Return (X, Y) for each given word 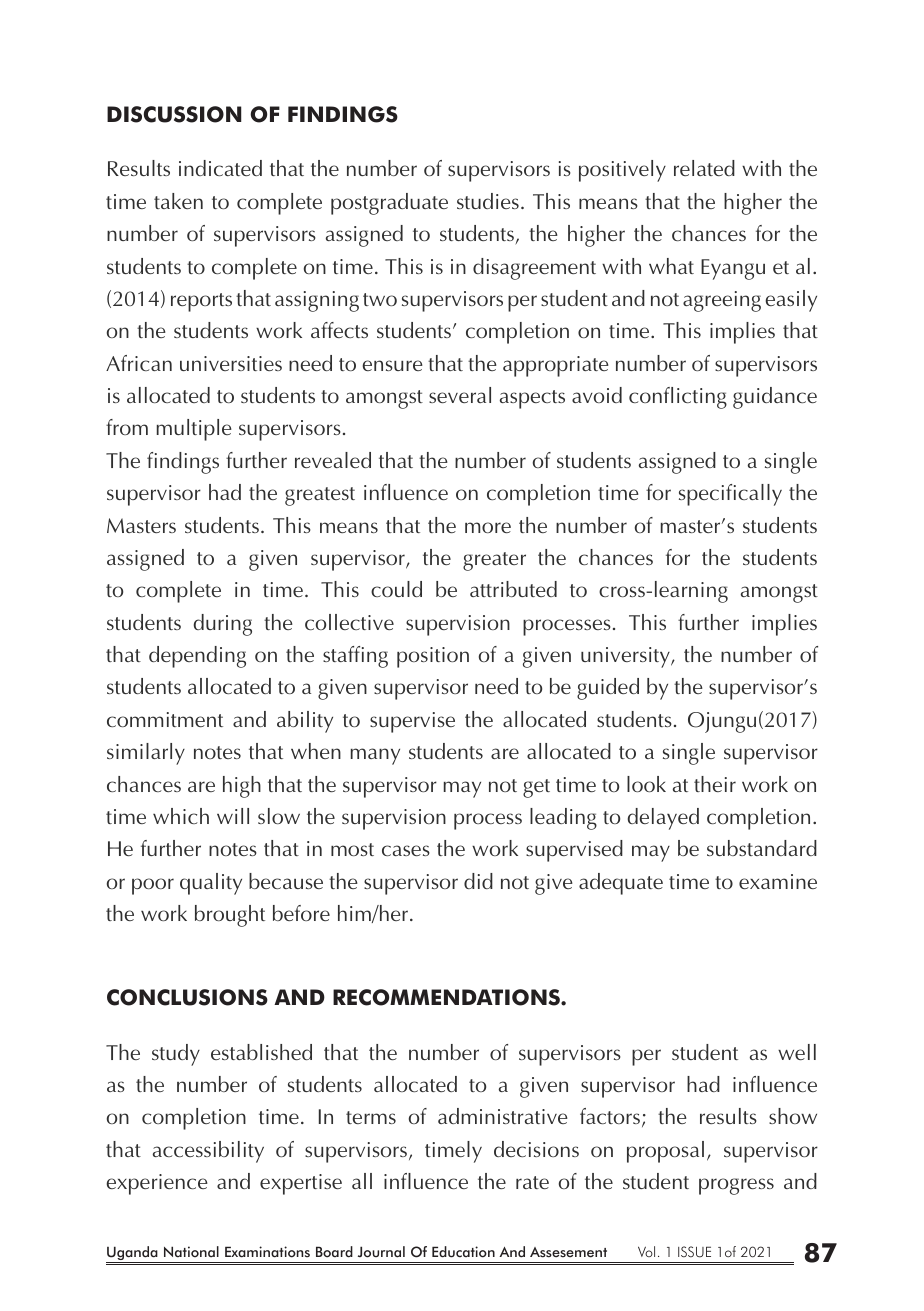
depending (197, 657)
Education (463, 1252)
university (626, 657)
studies (488, 201)
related (704, 168)
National (191, 1251)
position (433, 657)
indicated (220, 168)
